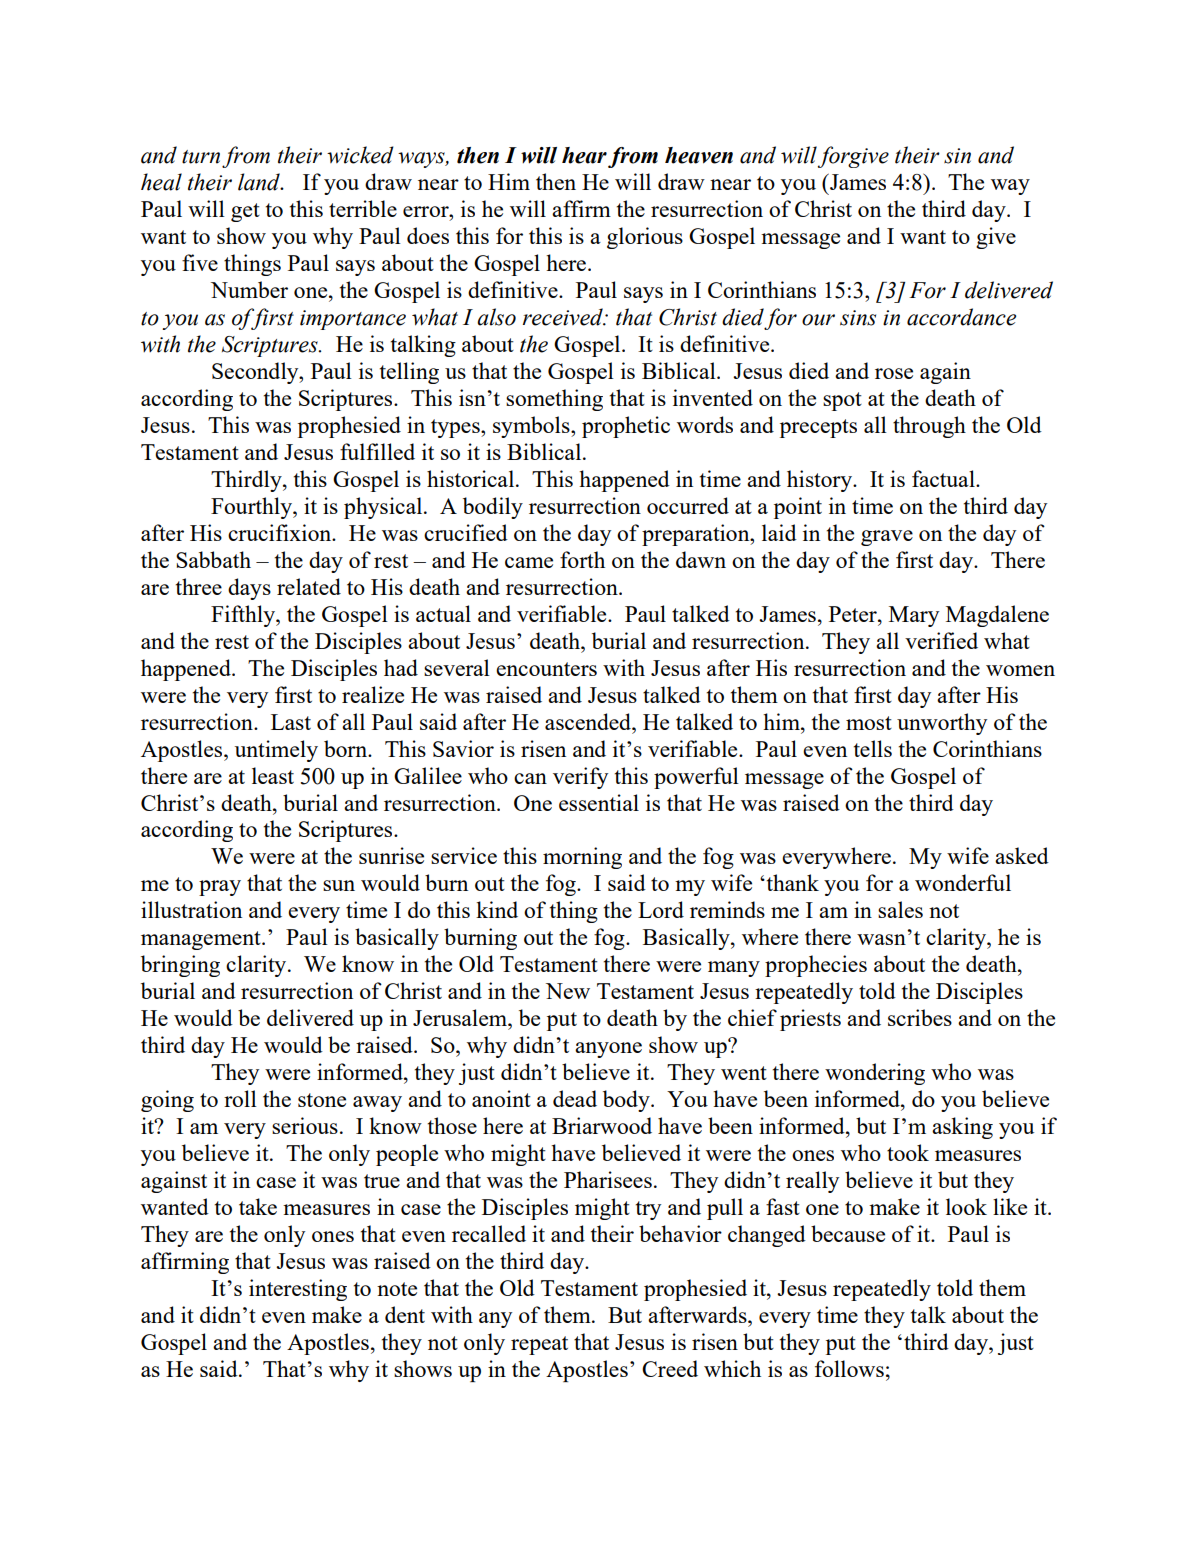 The image size is (1197, 1549). What do you see at coordinates (887, 538) in the image?
I see `grave` at bounding box center [887, 538].
